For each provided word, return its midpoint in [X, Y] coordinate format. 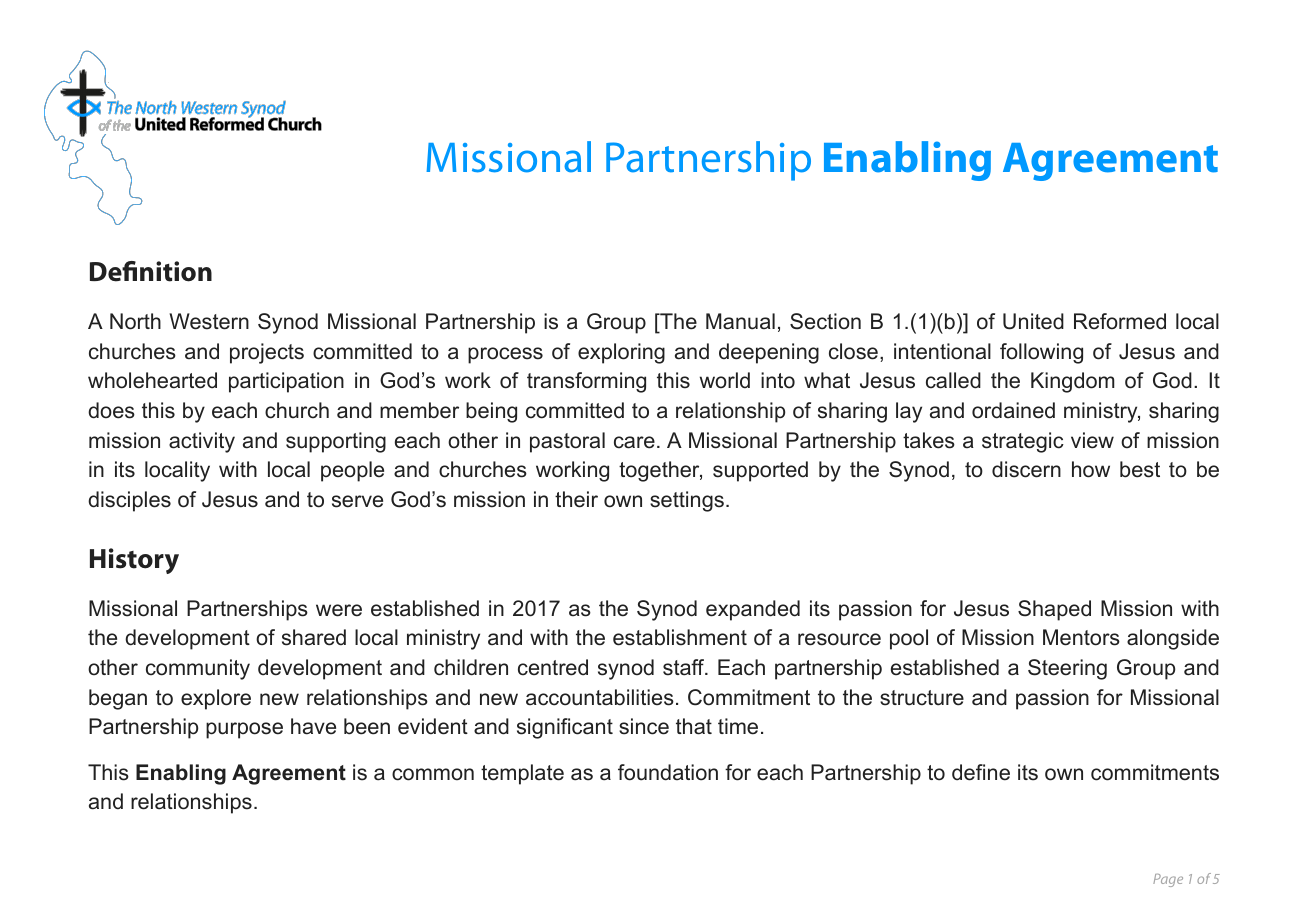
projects [267, 353]
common [433, 774]
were [339, 610]
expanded [753, 610]
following [1041, 353]
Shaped [1054, 610]
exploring [621, 353]
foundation [668, 772]
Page [1168, 880]
